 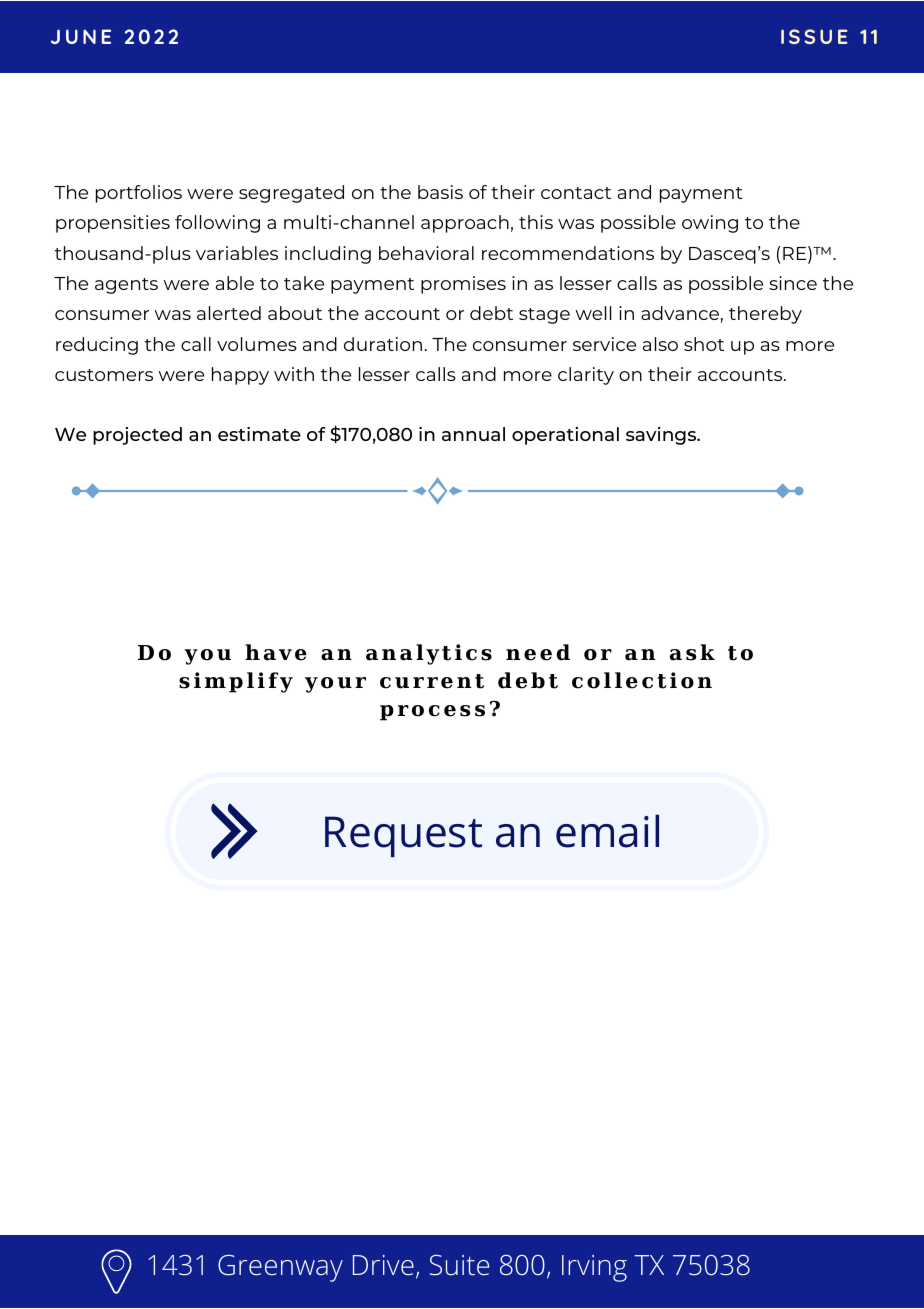 I want to click on email, so click(x=607, y=831).
